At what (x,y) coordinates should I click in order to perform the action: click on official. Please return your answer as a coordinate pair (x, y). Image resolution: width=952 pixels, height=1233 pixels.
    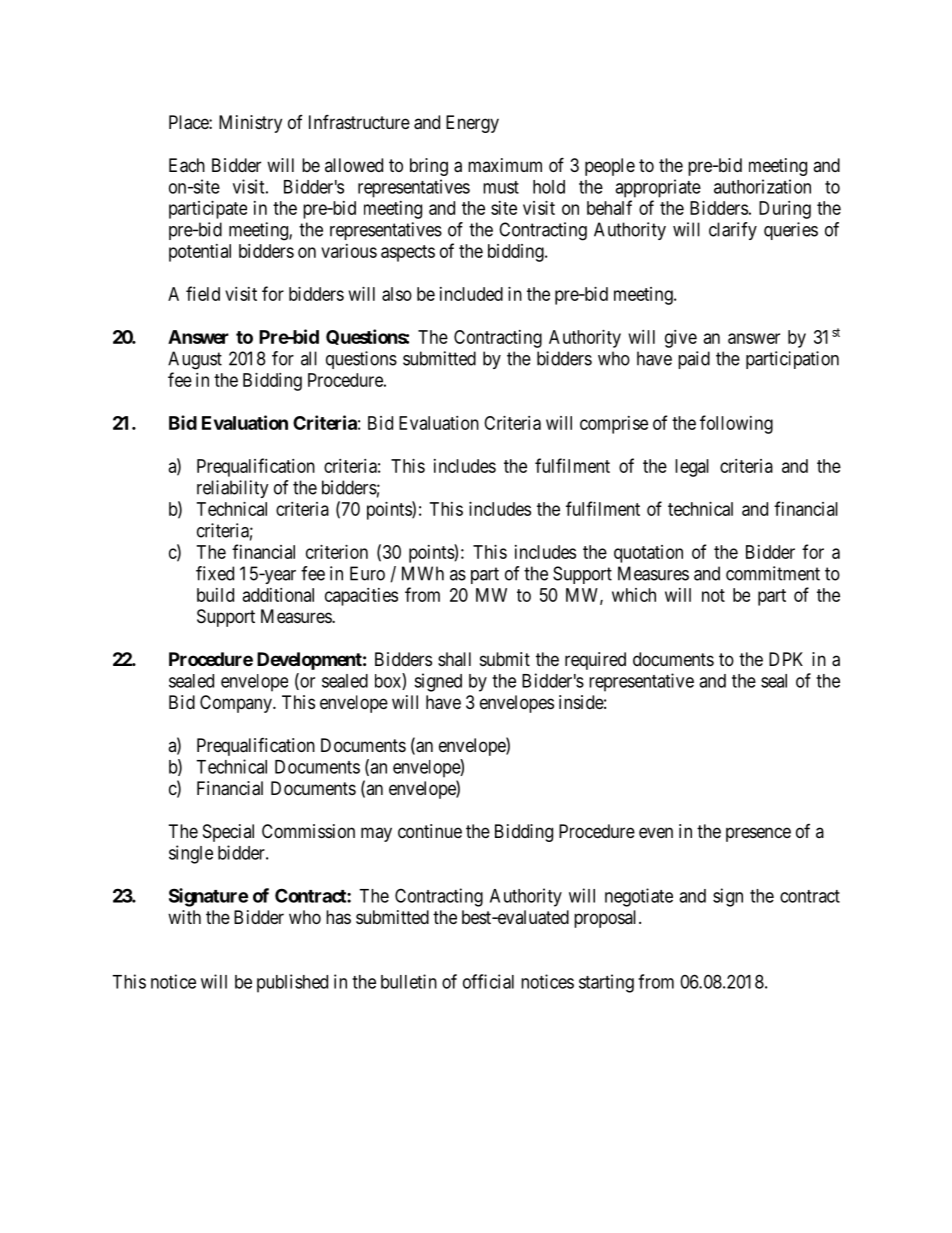
    Looking at the image, I should click on (488, 981).
